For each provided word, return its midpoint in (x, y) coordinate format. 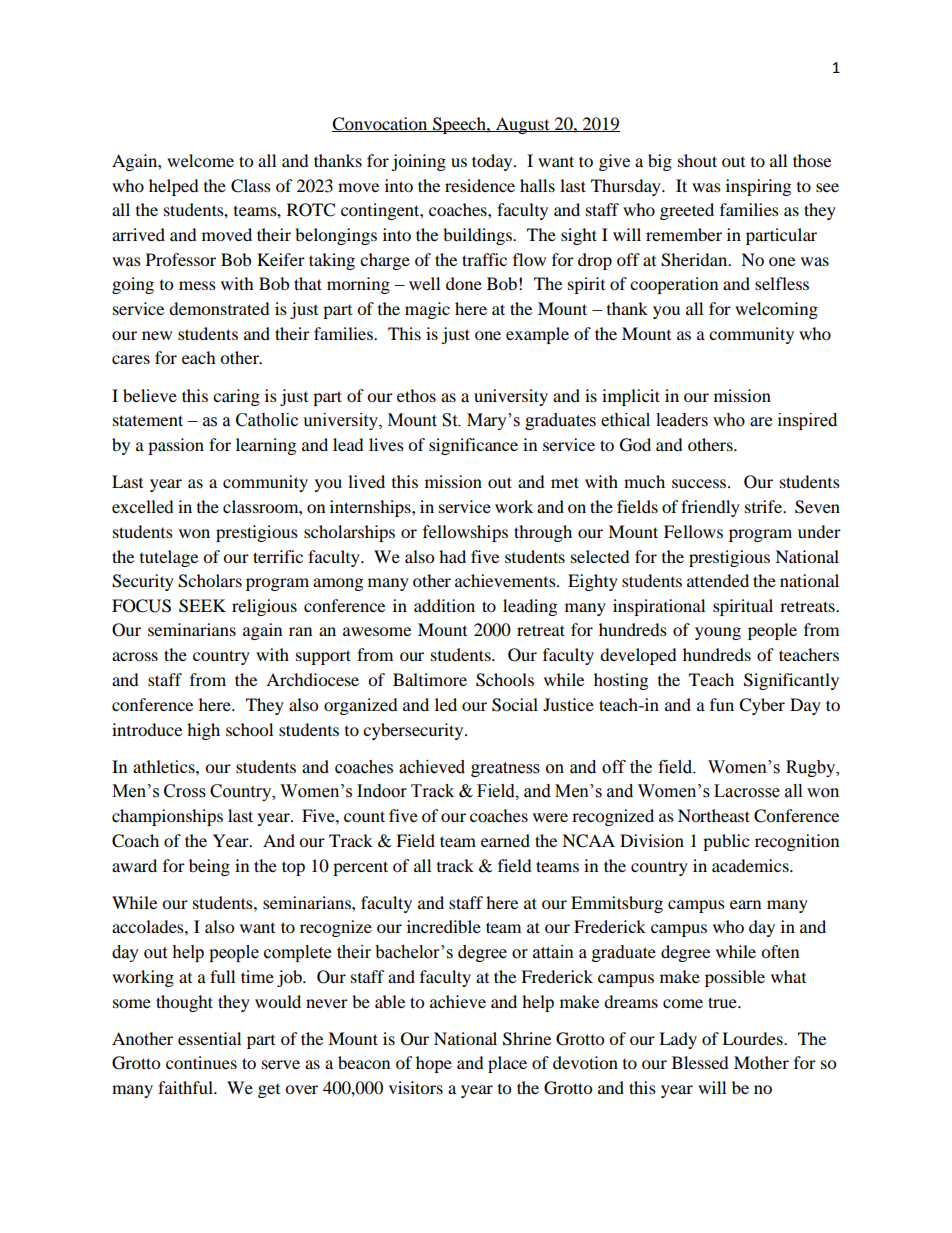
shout (697, 160)
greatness (505, 769)
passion (176, 446)
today (493, 162)
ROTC (311, 210)
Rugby (812, 768)
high (203, 731)
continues (201, 1062)
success (700, 483)
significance (473, 446)
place (507, 1064)
